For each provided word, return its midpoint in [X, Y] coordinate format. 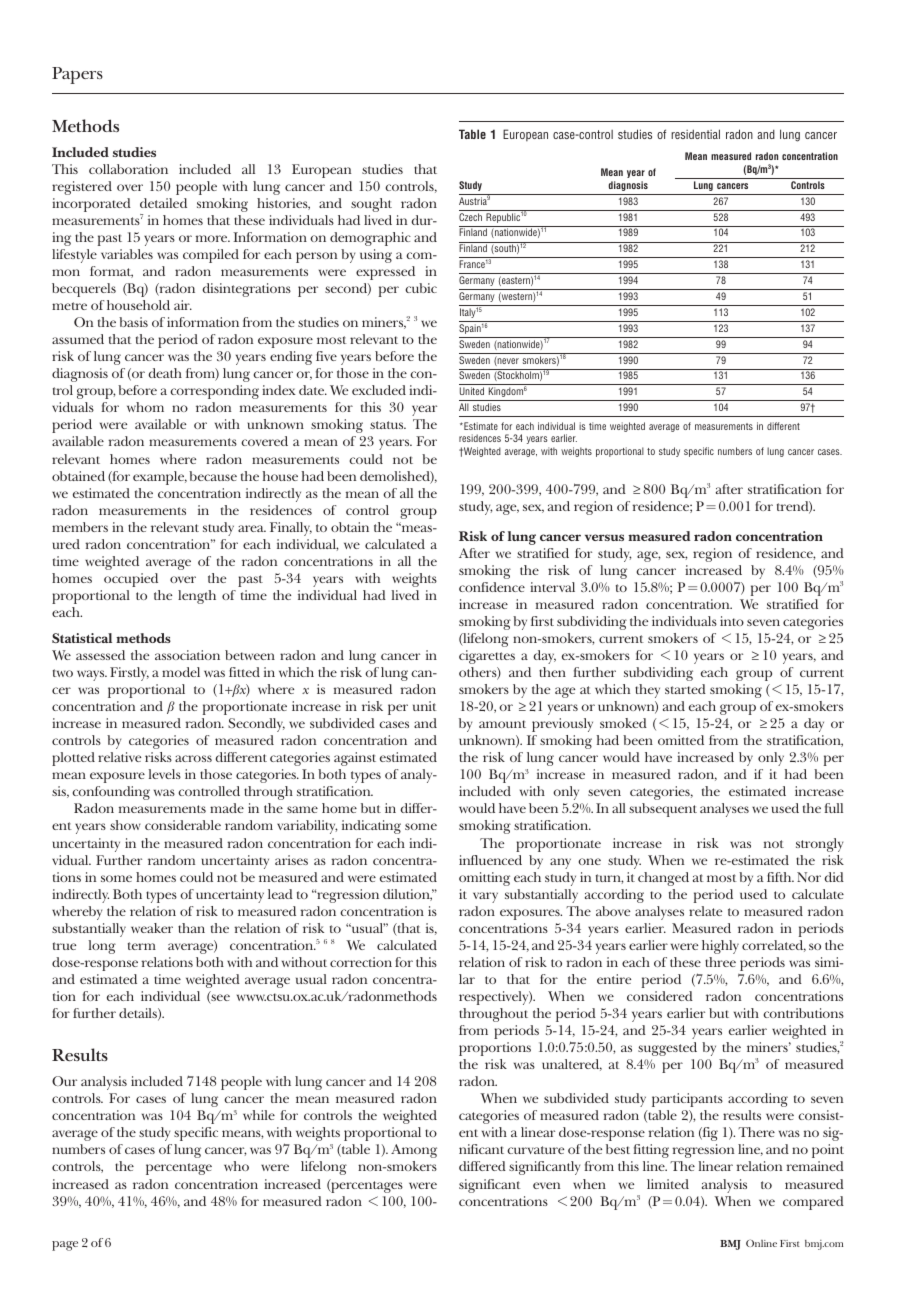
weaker [152, 928]
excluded [379, 390]
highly [720, 947]
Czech [470, 217]
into [732, 621]
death [165, 373]
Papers [77, 75]
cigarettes [487, 657]
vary [485, 897]
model [181, 672]
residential [695, 134]
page [65, 1246]
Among [414, 1151]
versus [604, 537]
